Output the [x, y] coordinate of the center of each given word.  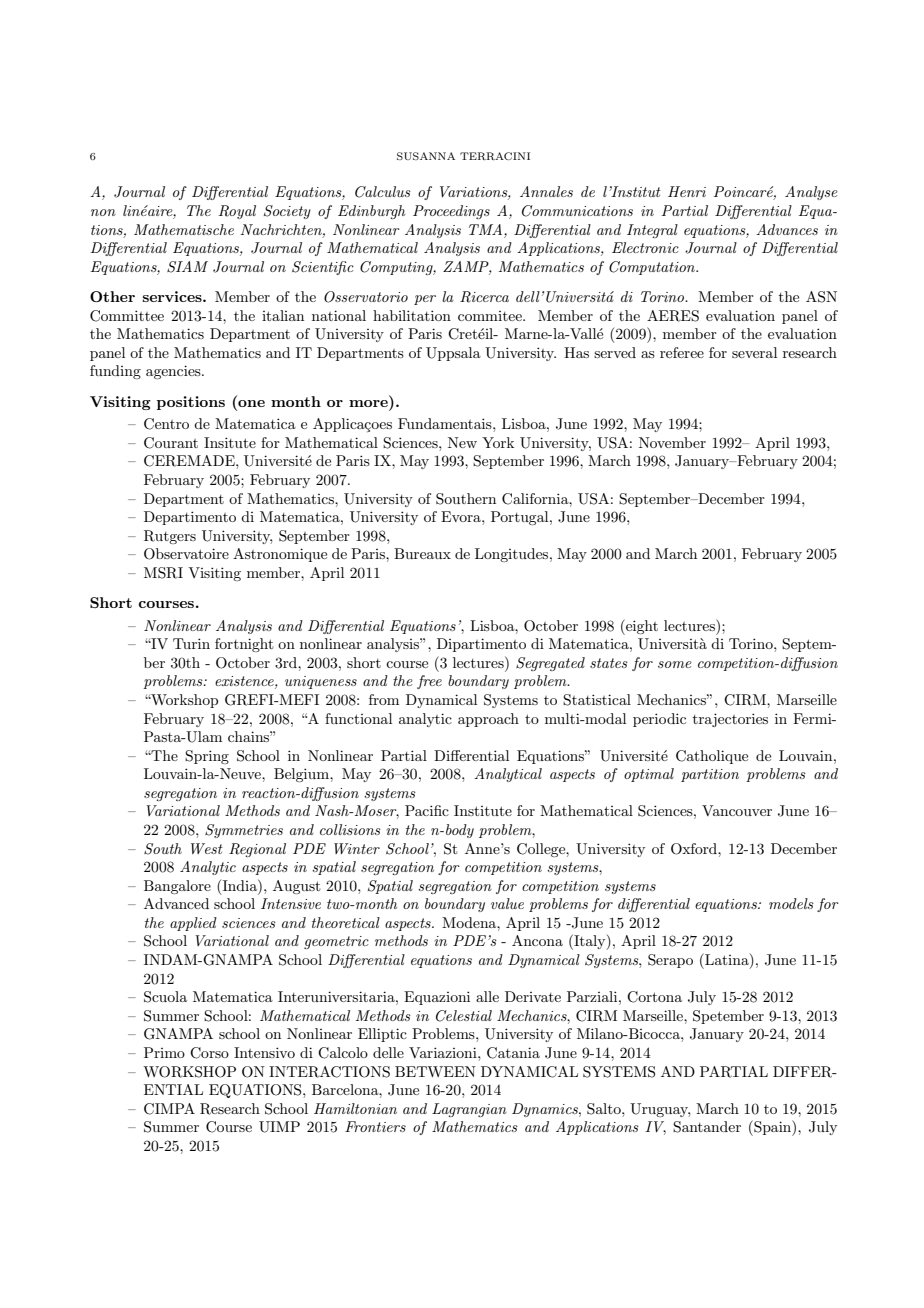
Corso [209, 1053]
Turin [191, 643]
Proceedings [451, 212]
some [675, 664]
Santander [707, 1127]
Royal [237, 212]
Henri [687, 191]
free [429, 682]
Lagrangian [469, 1110]
